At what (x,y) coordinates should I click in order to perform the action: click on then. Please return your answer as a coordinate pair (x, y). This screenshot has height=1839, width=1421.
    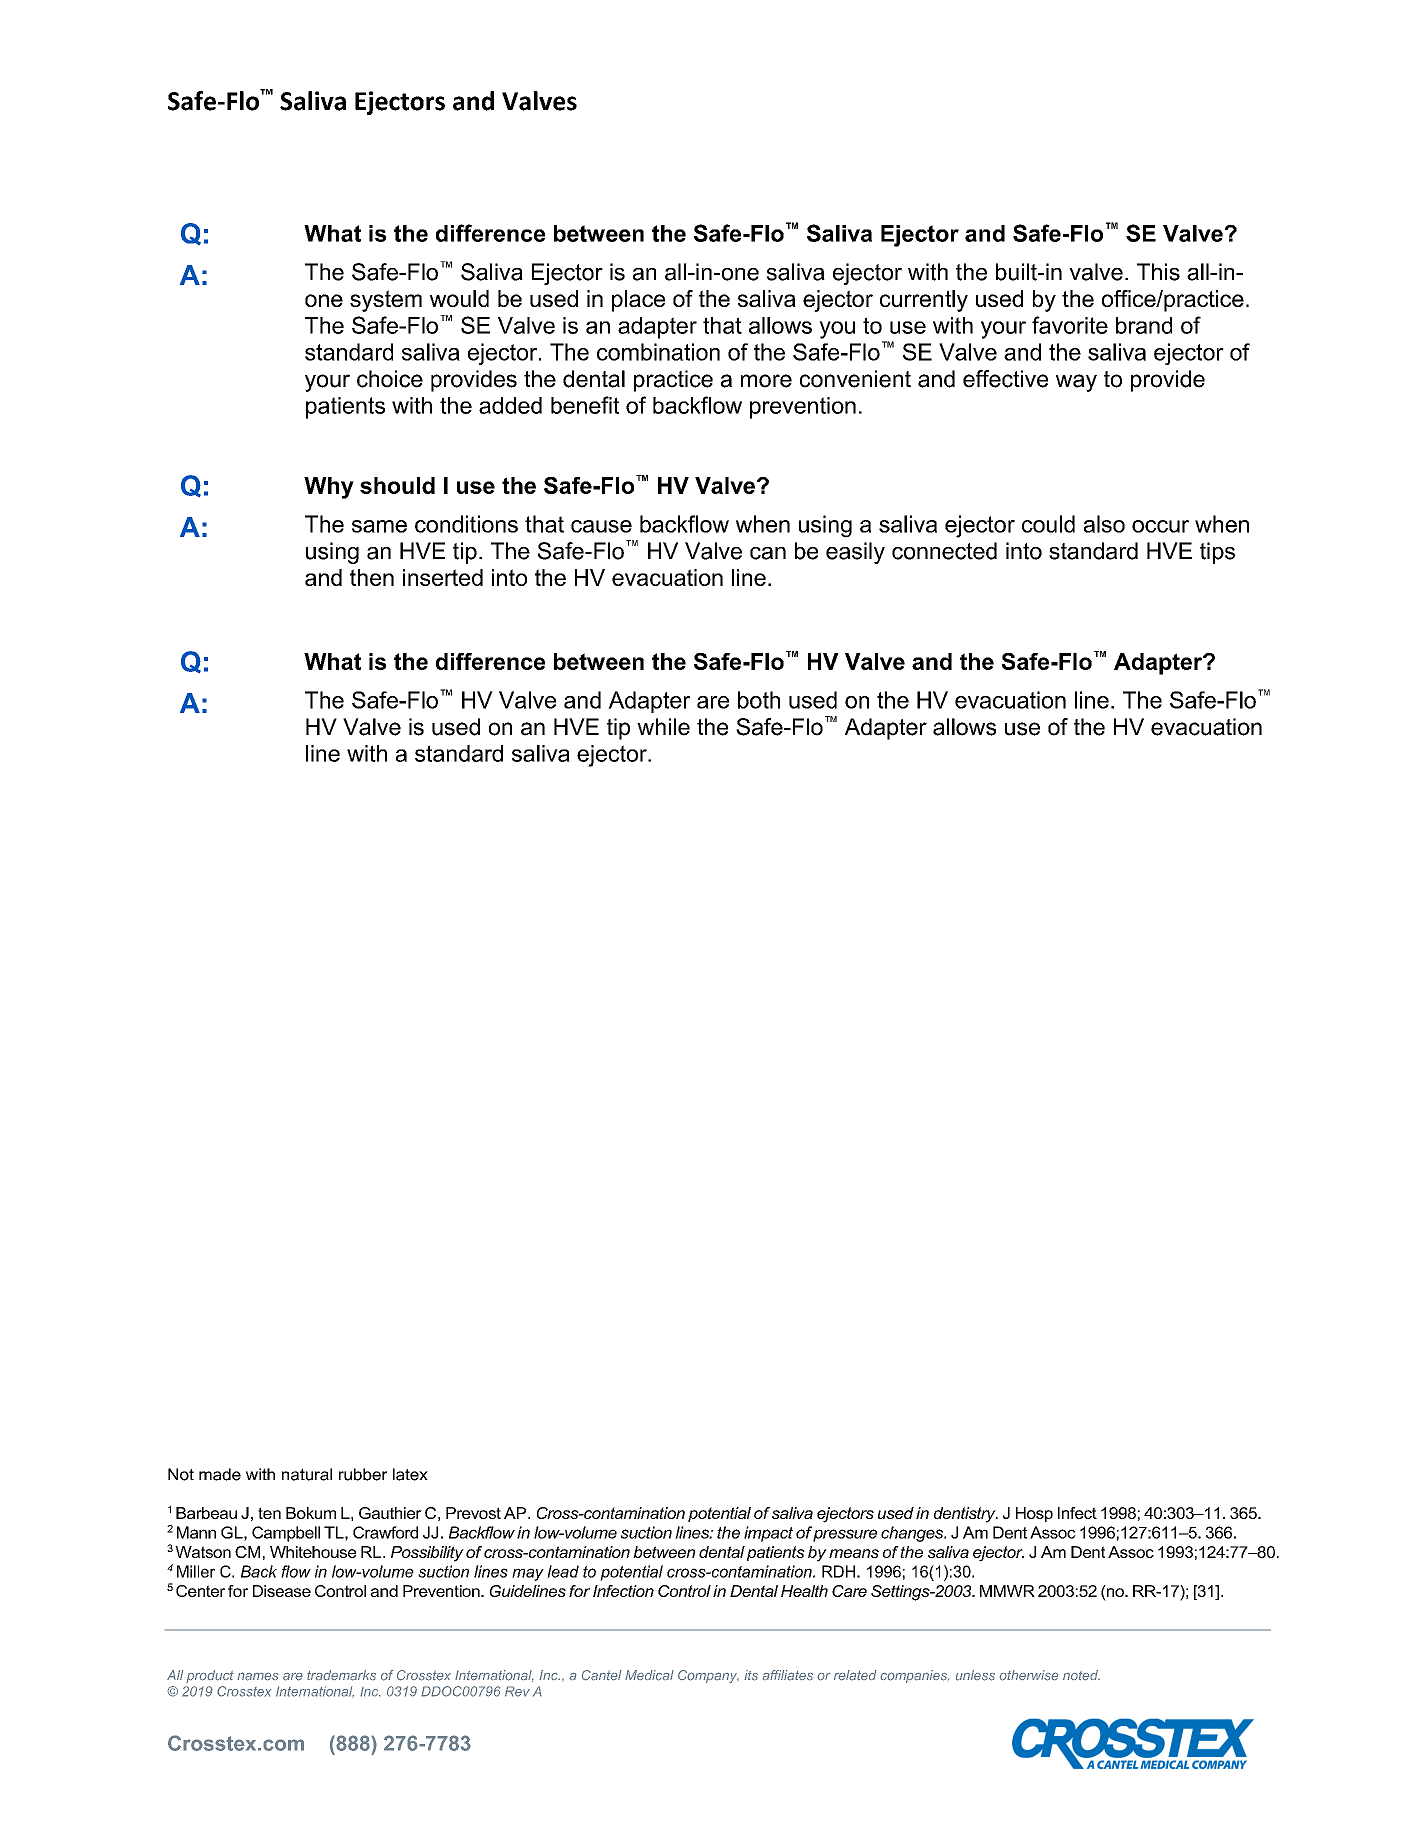
    Looking at the image, I should click on (372, 577).
